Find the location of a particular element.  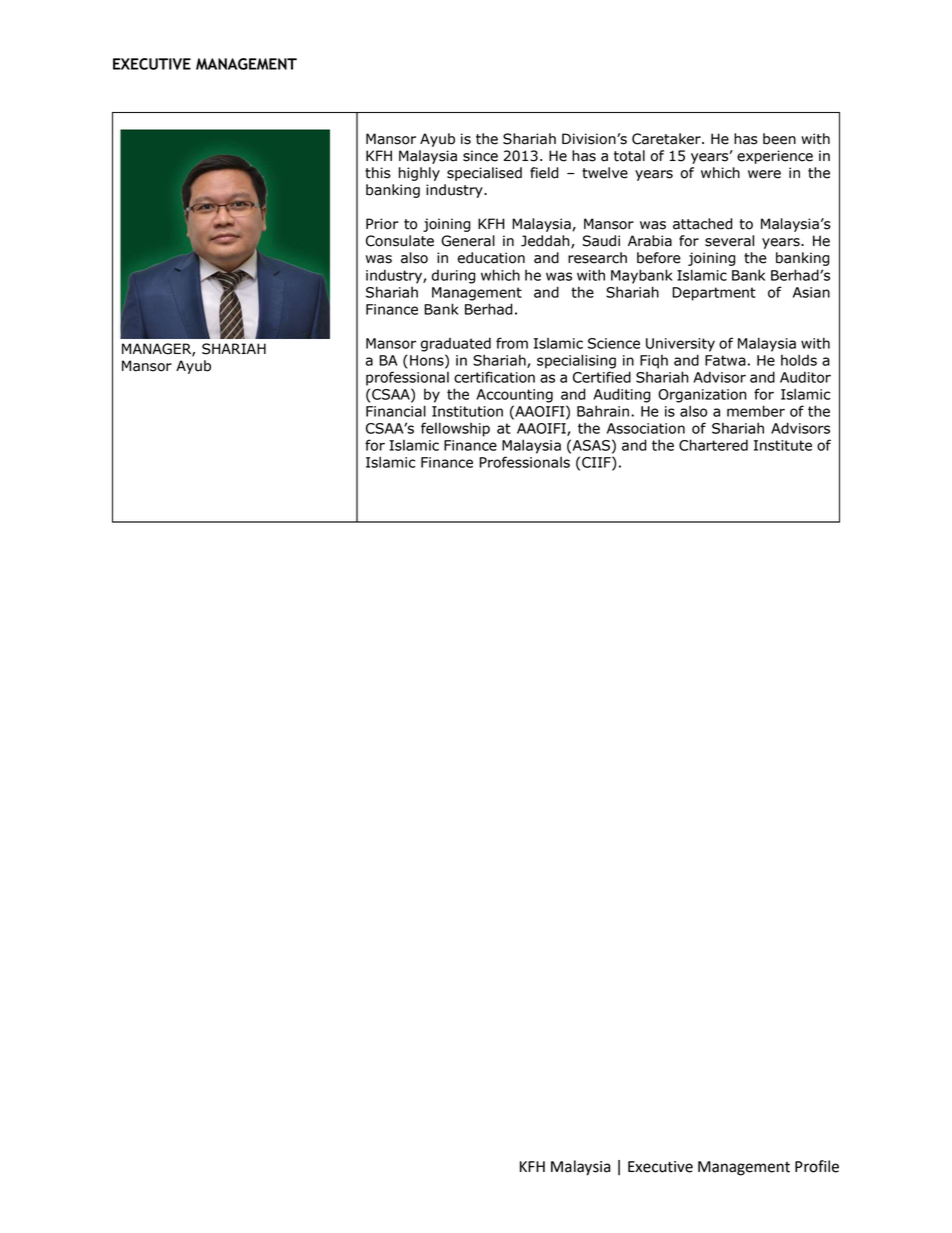

highly is located at coordinates (419, 174).
